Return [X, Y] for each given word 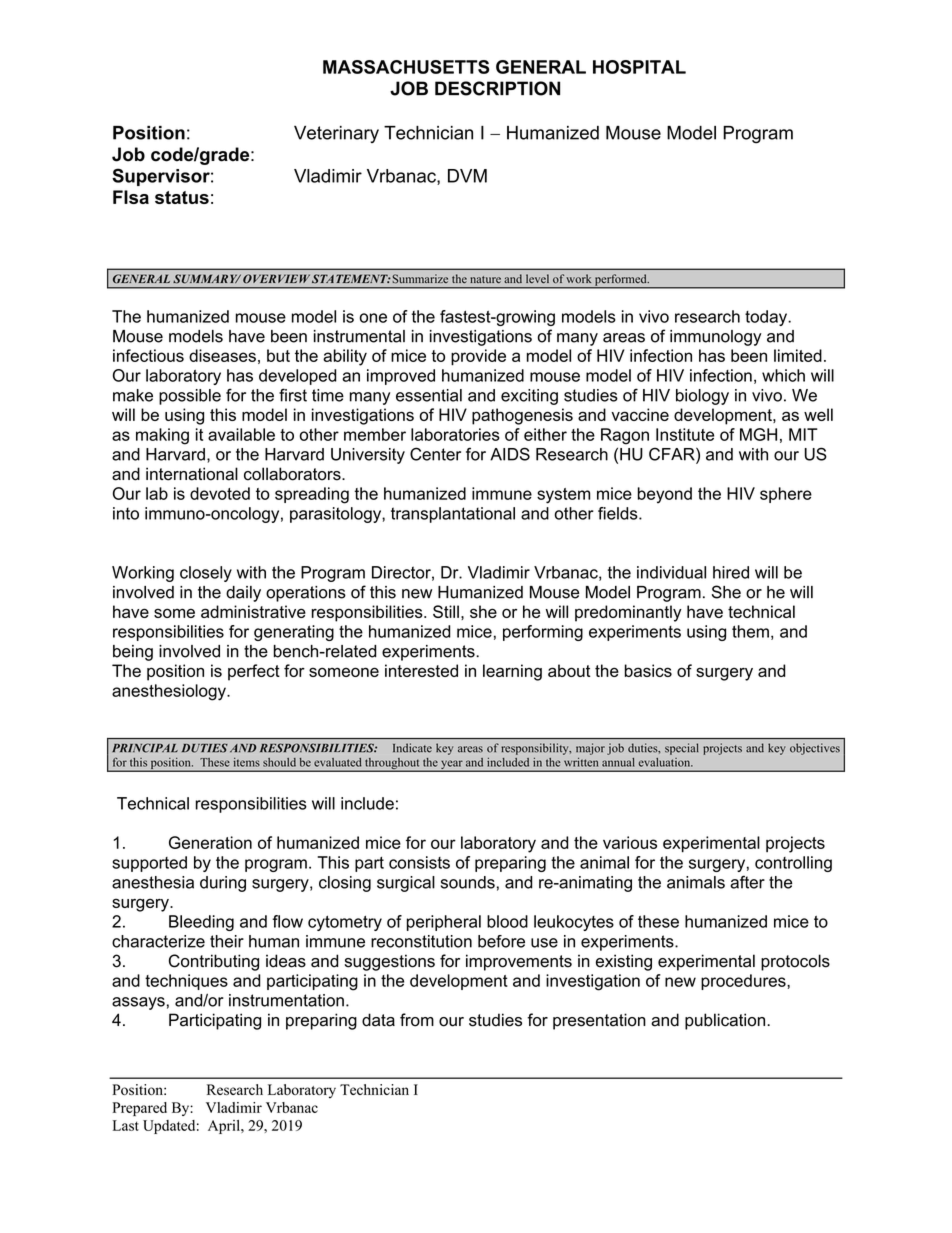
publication [726, 1021]
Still [446, 611]
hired [731, 572]
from [417, 1020]
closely [206, 574]
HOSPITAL [639, 67]
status [182, 197]
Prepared [140, 1109]
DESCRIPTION [497, 88]
